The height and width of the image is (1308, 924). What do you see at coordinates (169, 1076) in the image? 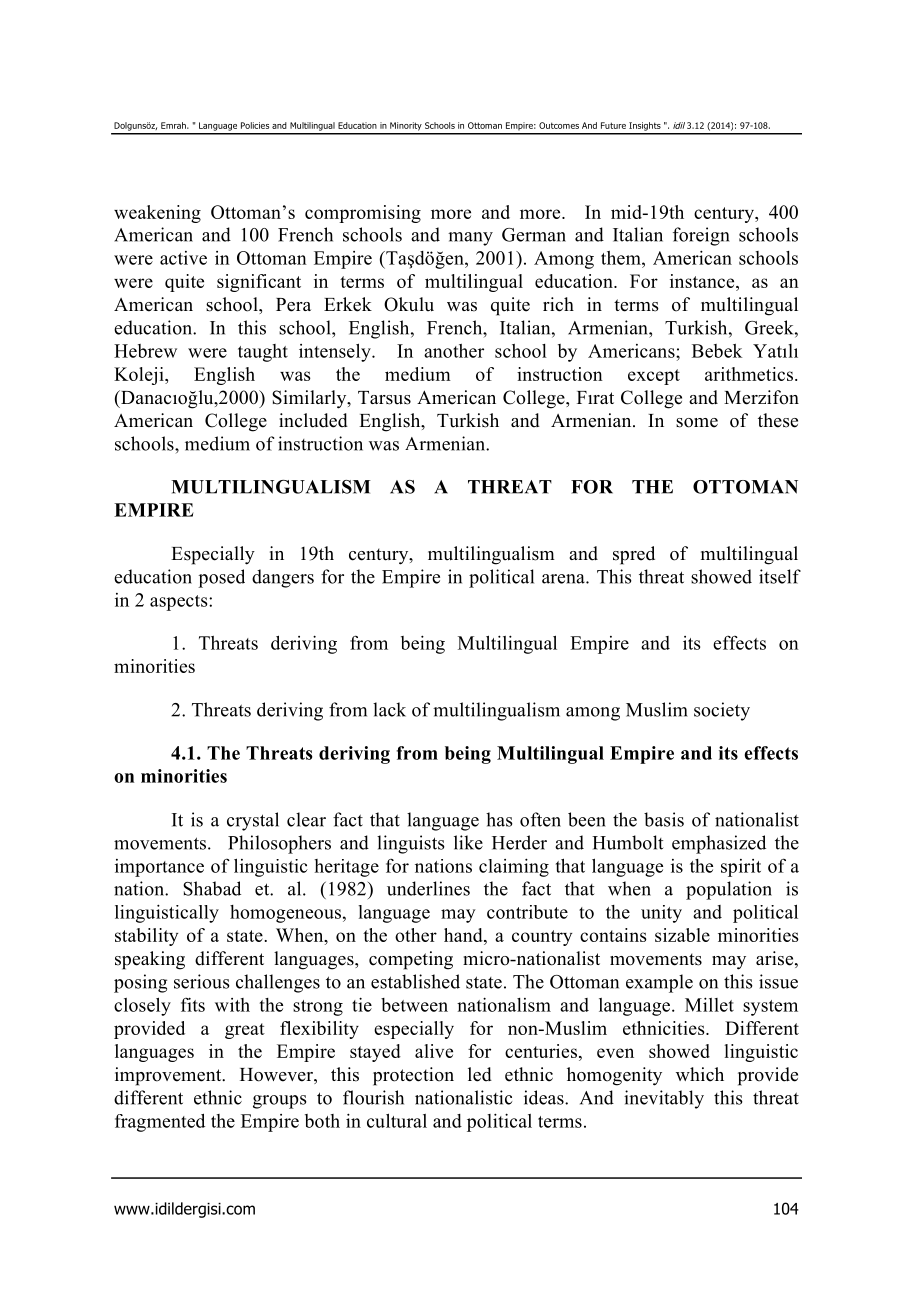
I see `improvement` at bounding box center [169, 1076].
